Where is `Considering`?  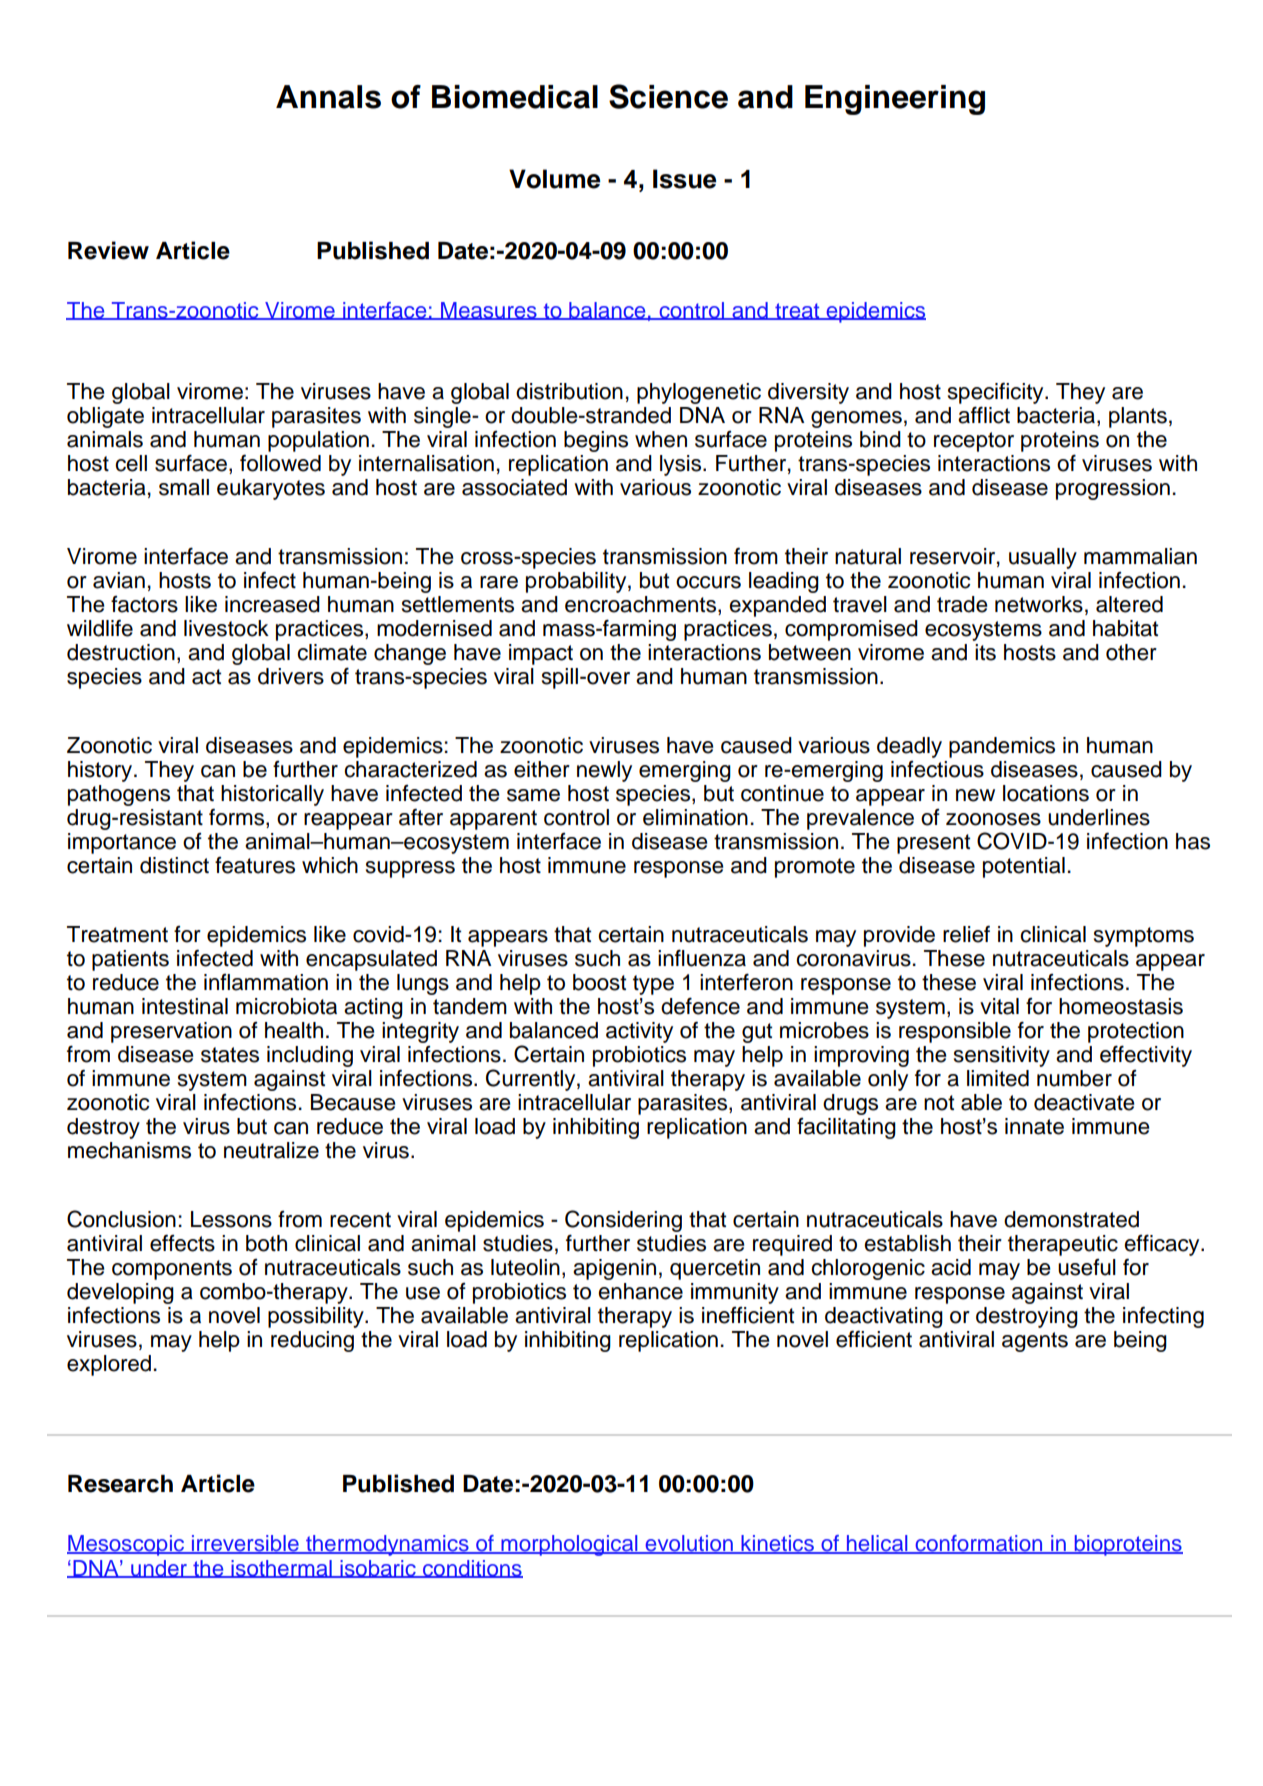
Considering is located at coordinates (623, 1221).
